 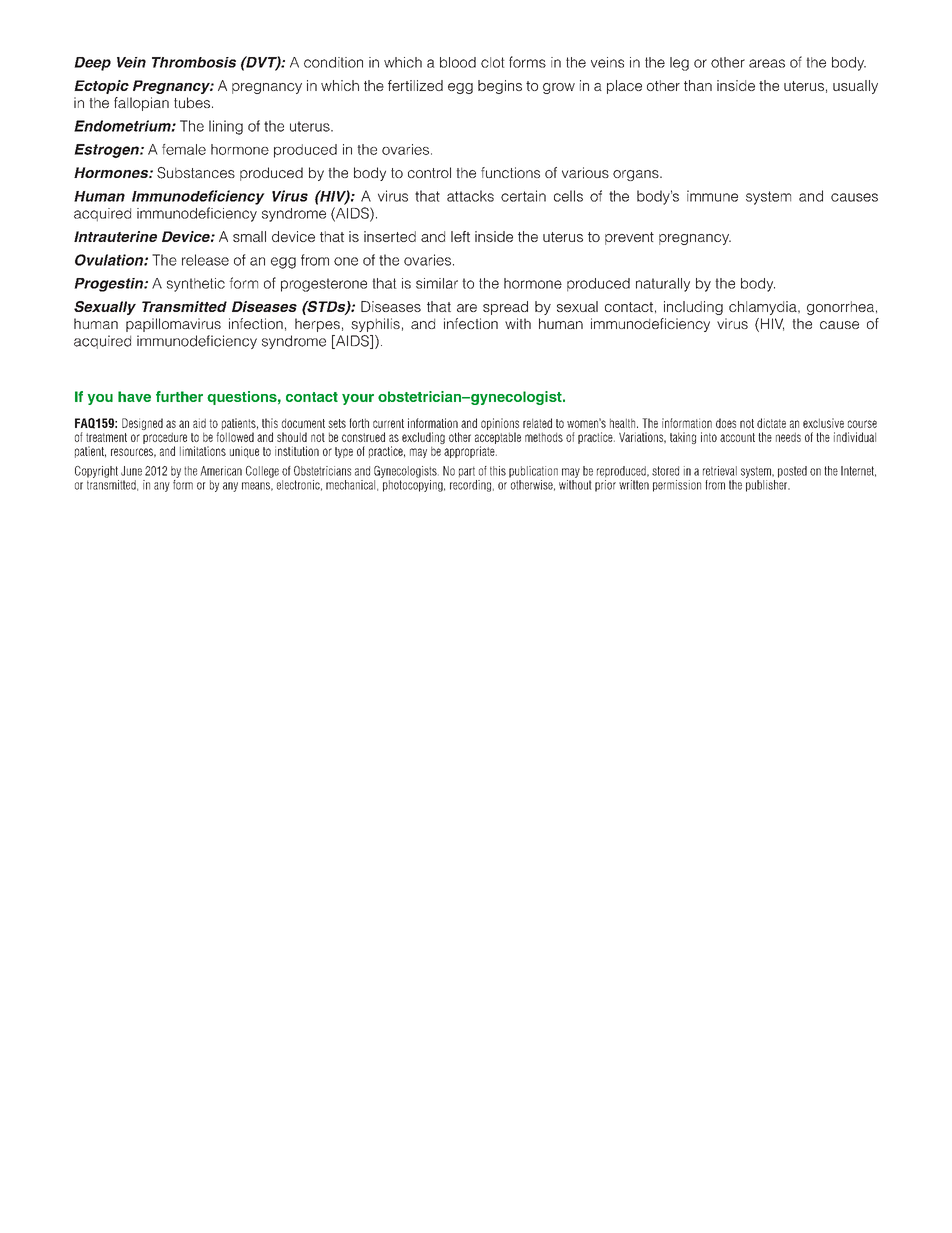 I want to click on synthetic, so click(x=196, y=285).
